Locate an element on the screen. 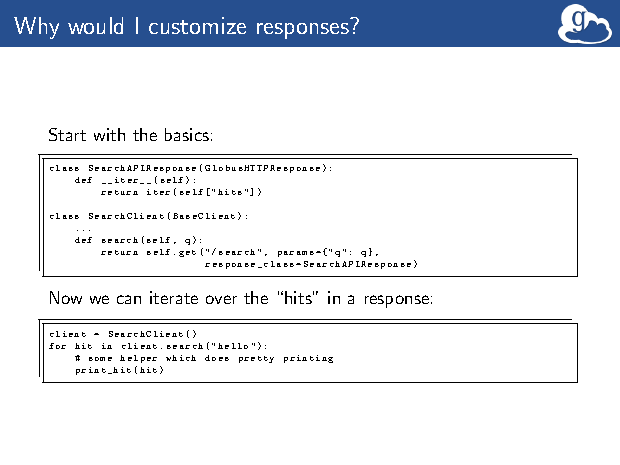 Image resolution: width=620 pixels, height=465 pixels. which is located at coordinates (181, 358).
